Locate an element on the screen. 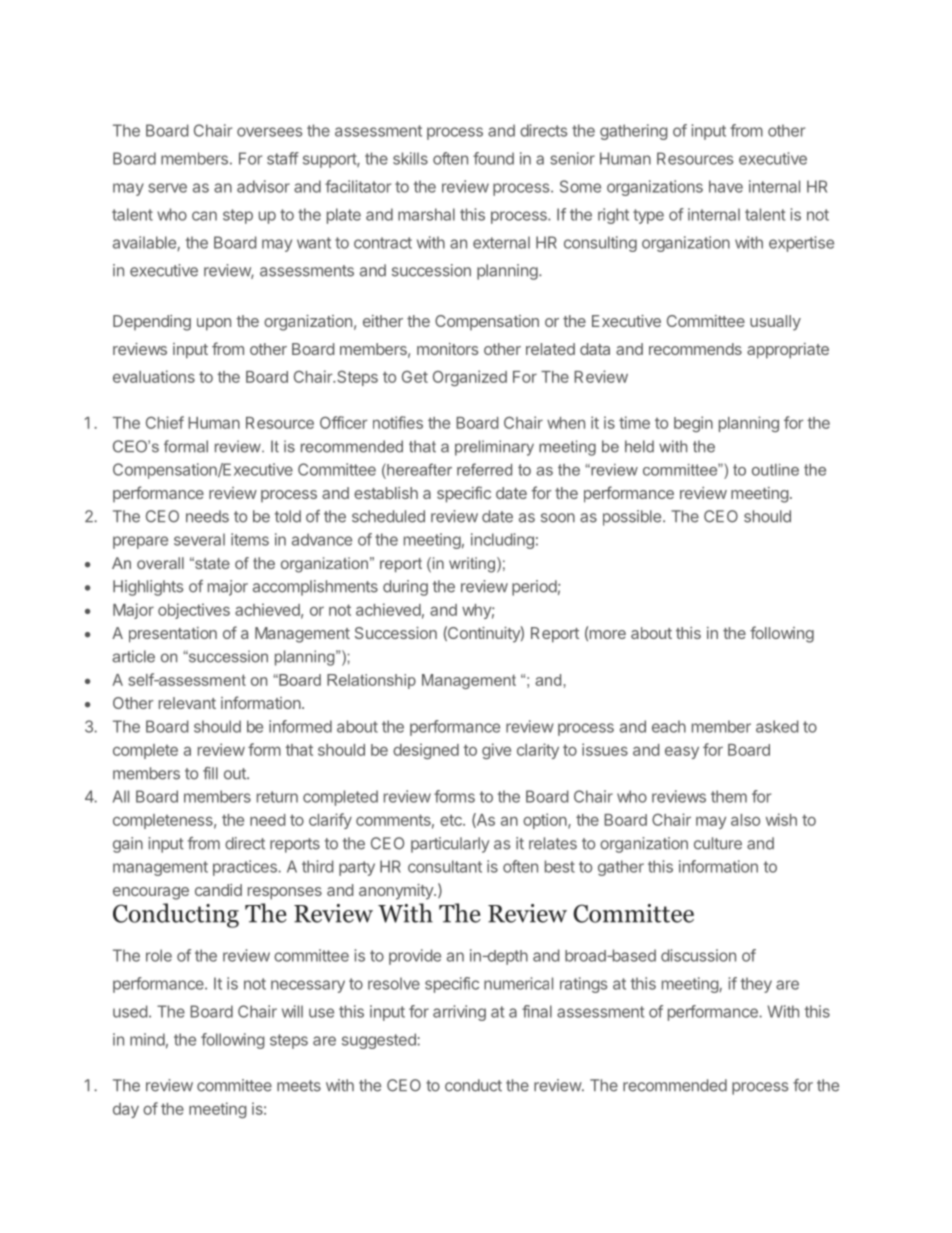 This screenshot has height=1233, width=952. have is located at coordinates (726, 186).
